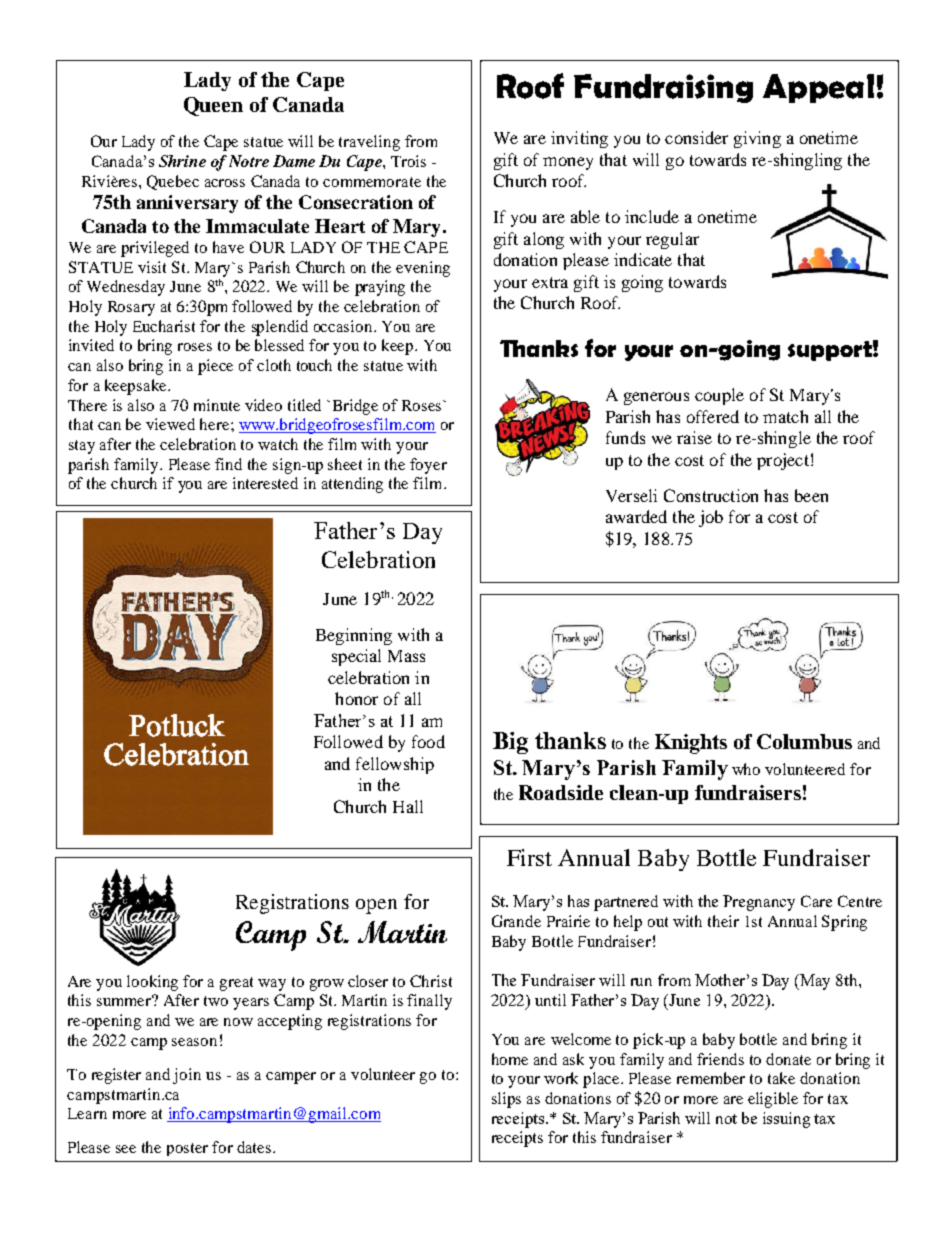 Image resolution: width=952 pixels, height=1233 pixels. What do you see at coordinates (187, 1149) in the page?
I see `poster` at bounding box center [187, 1149].
